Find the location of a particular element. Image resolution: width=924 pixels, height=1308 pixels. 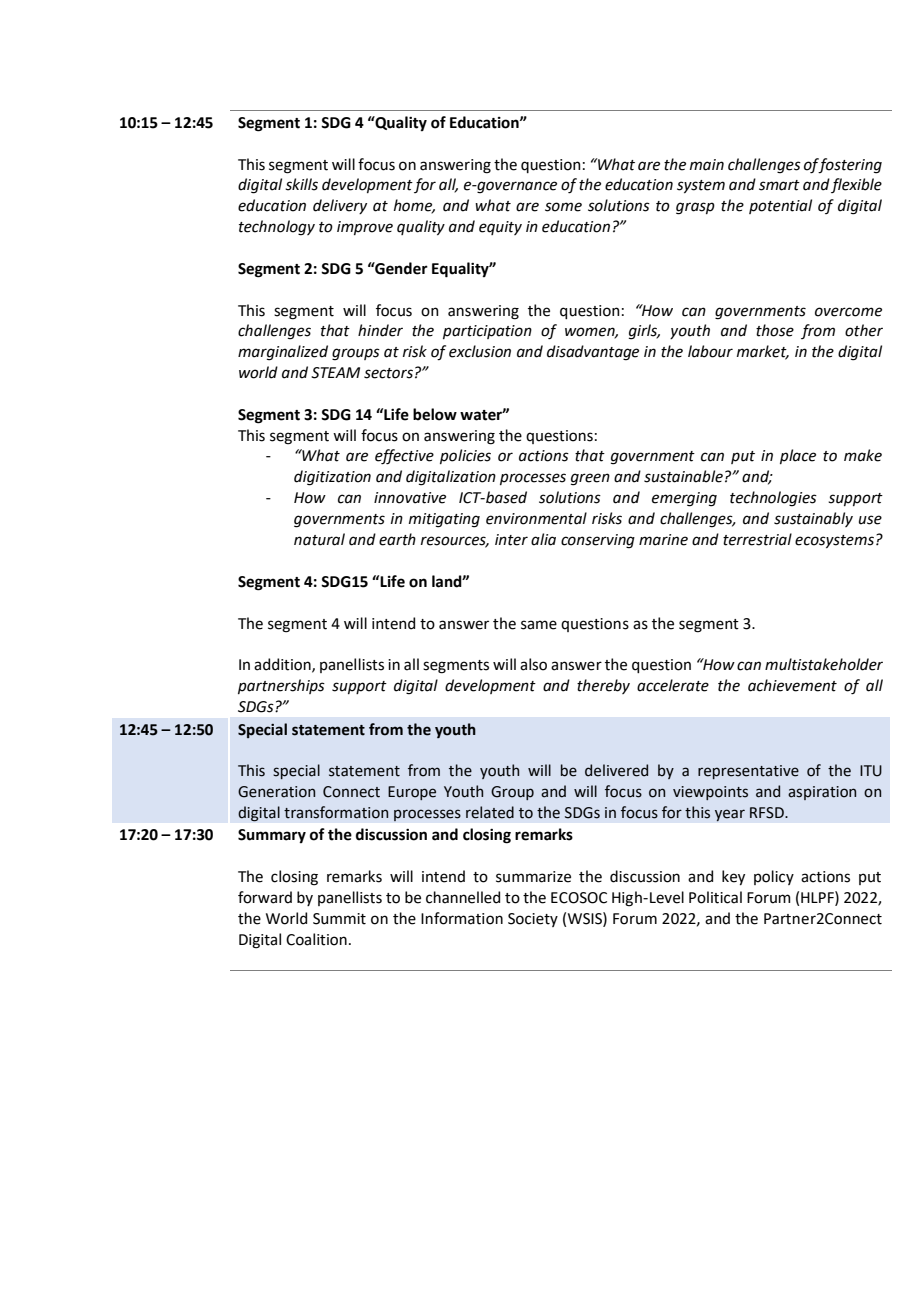

Society is located at coordinates (533, 920).
